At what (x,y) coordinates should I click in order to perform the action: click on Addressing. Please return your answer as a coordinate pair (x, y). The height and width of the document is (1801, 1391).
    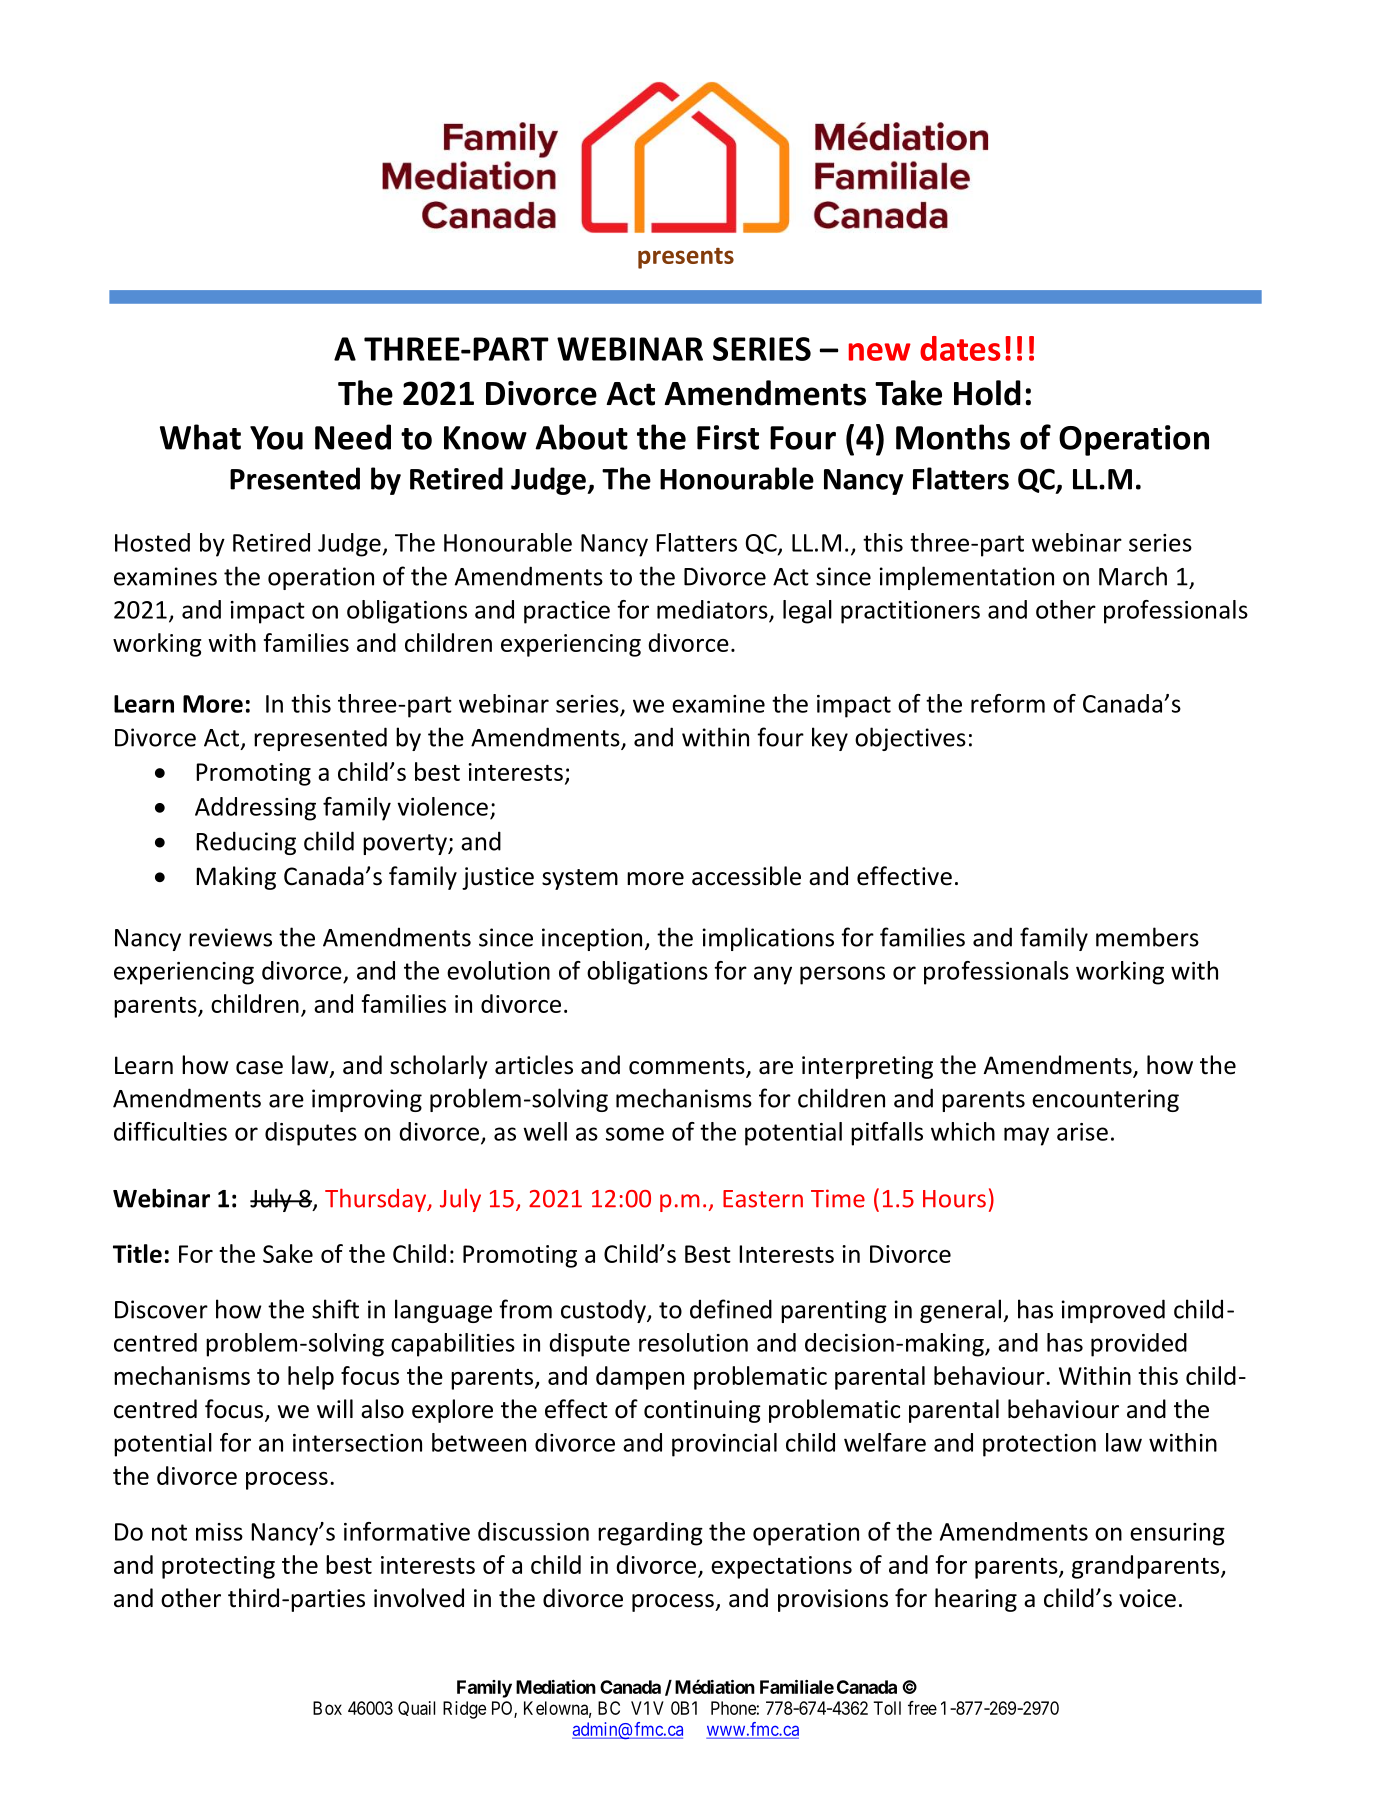
    Looking at the image, I should click on (255, 809).
